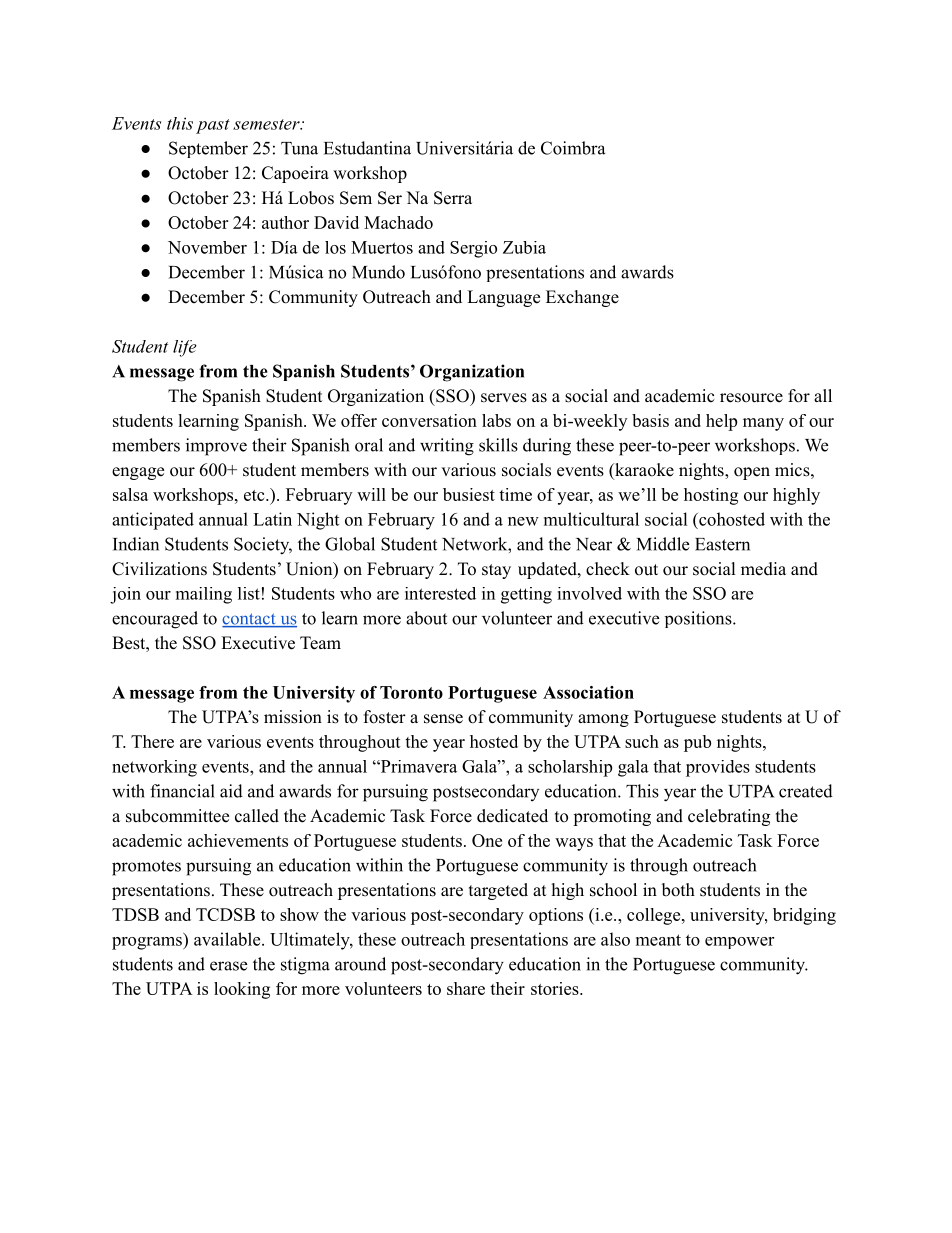  What do you see at coordinates (504, 398) in the screenshot?
I see `serves` at bounding box center [504, 398].
